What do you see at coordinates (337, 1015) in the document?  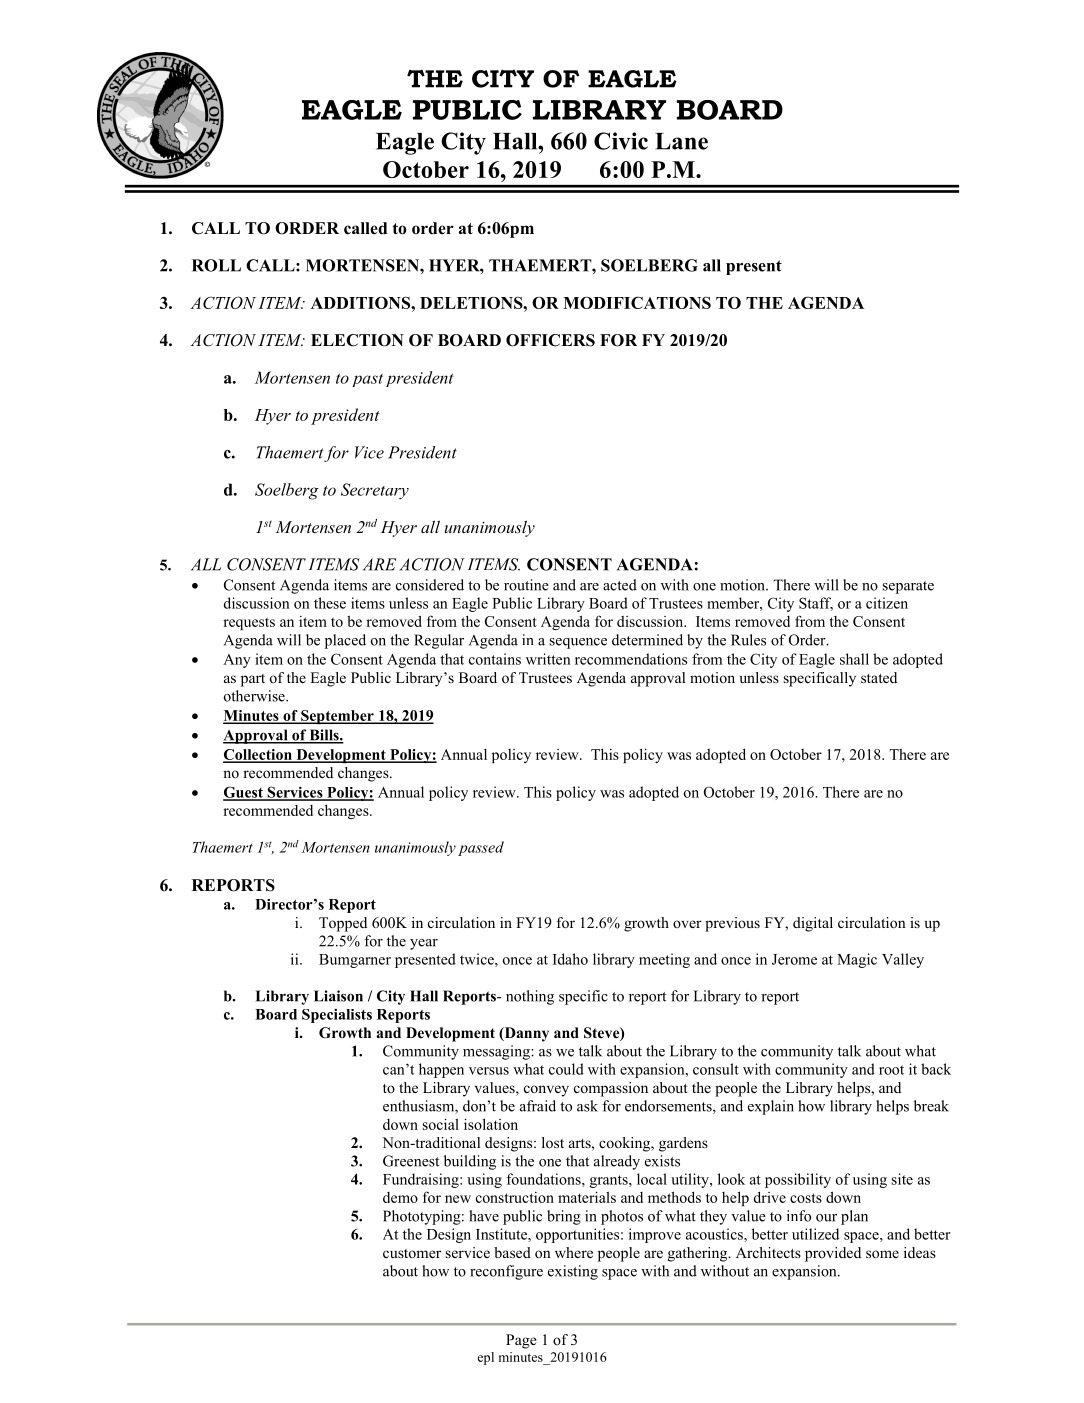 I see `Specialists` at bounding box center [337, 1015].
